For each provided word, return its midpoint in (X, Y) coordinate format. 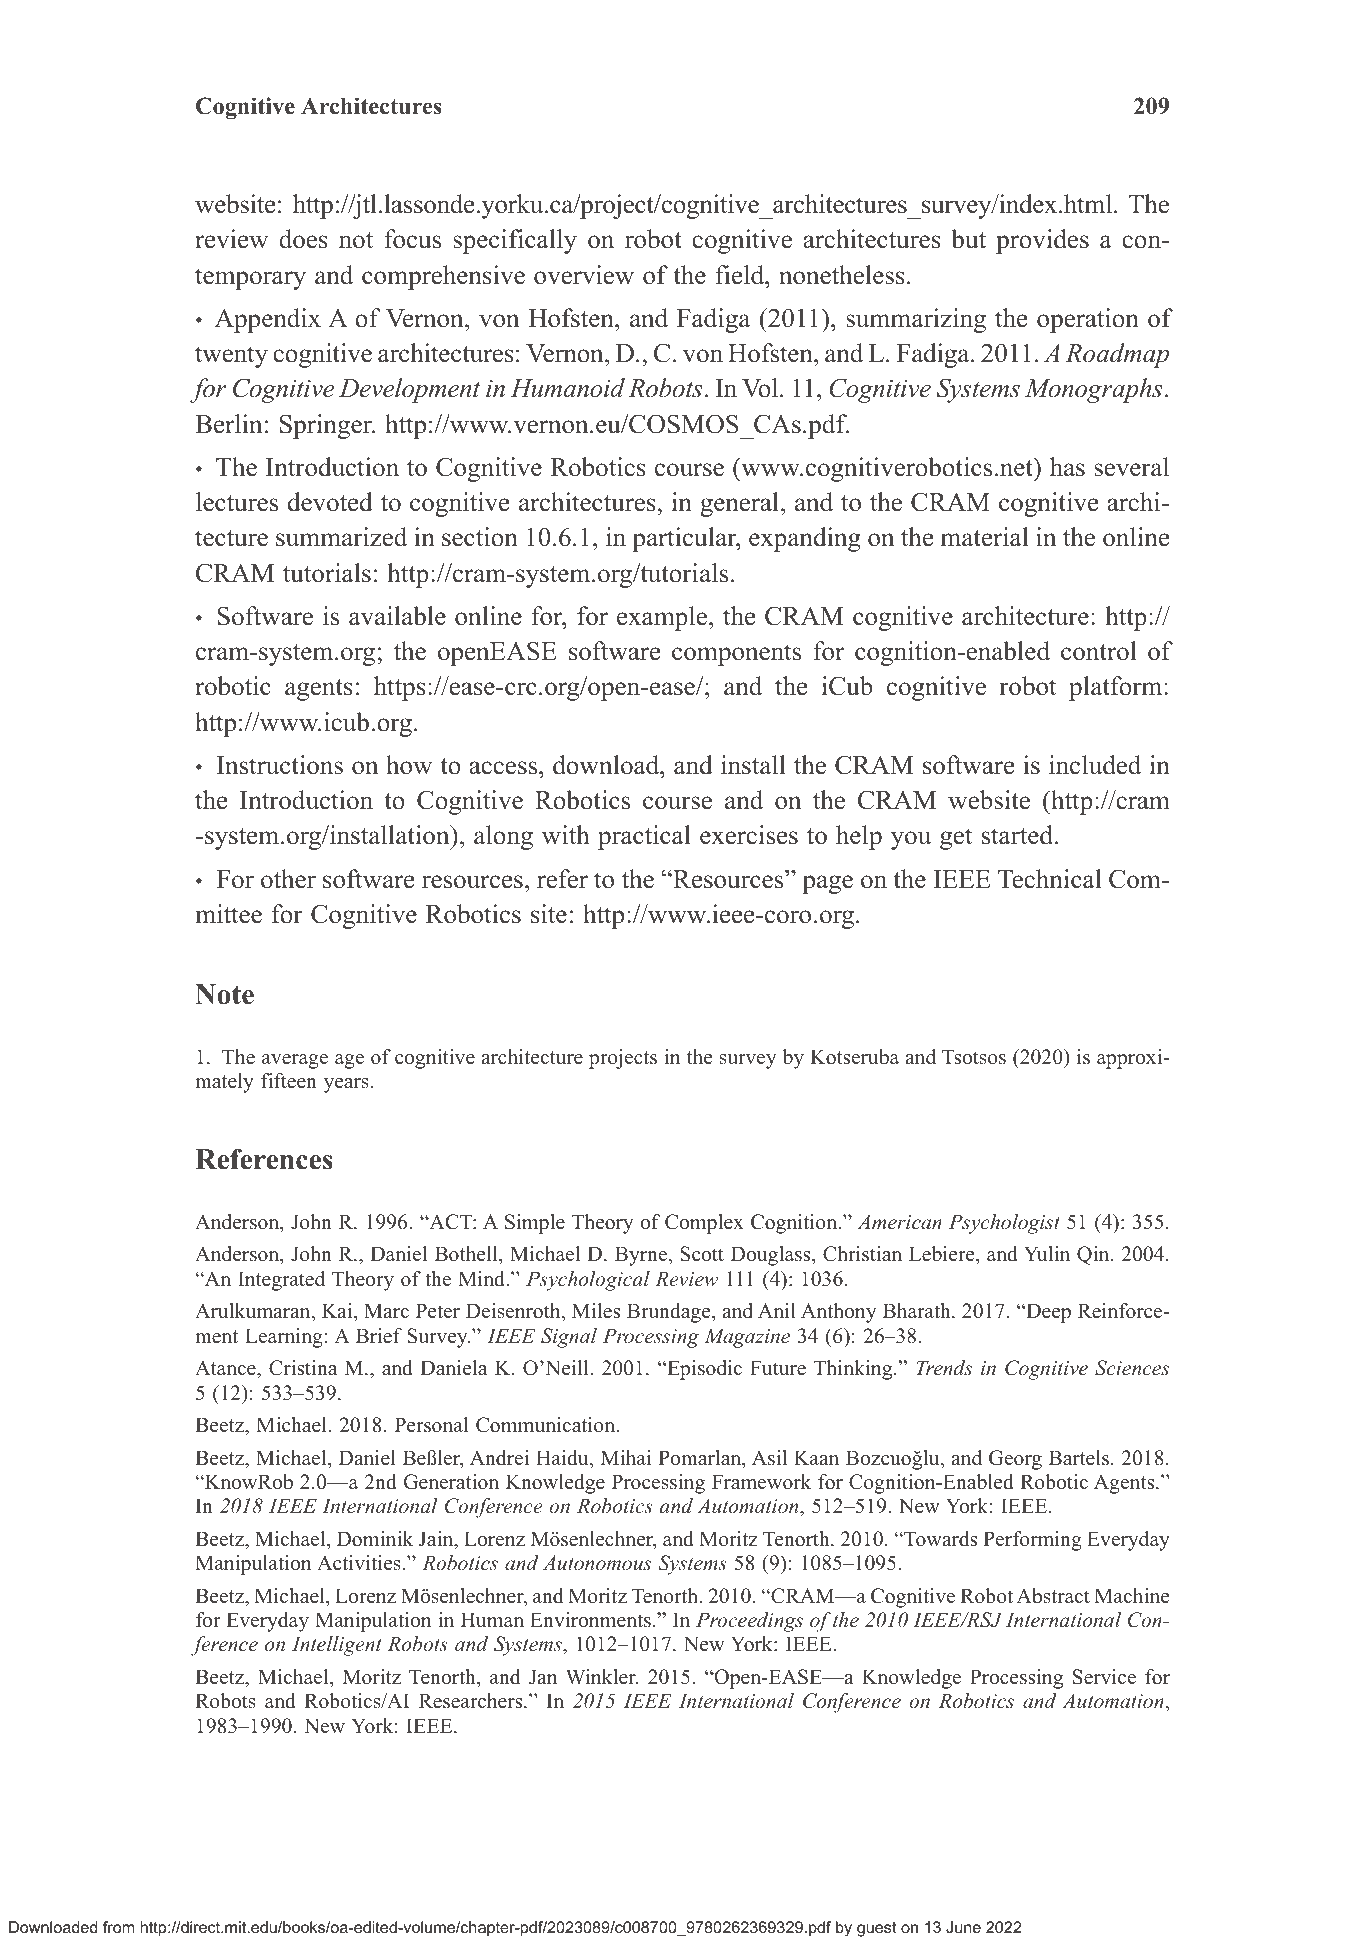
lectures (237, 502)
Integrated (281, 1281)
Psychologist (1004, 1224)
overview (584, 275)
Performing (1032, 1541)
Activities (359, 1563)
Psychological (588, 1281)
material (985, 537)
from (119, 1927)
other (288, 879)
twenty (231, 357)
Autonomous (597, 1563)
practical (644, 837)
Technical (1050, 879)
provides (1042, 241)
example (663, 618)
